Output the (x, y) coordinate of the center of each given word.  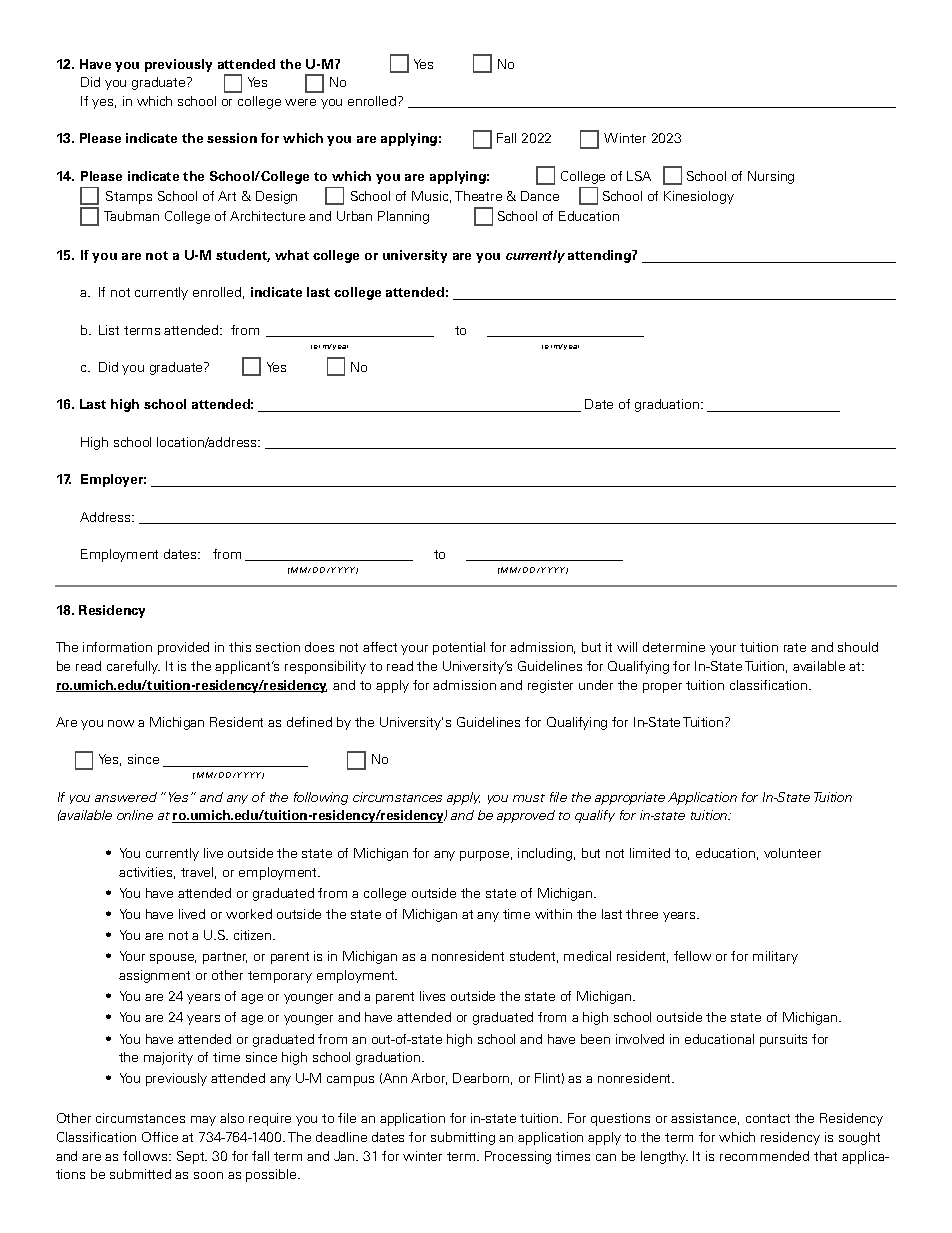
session (232, 138)
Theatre (478, 196)
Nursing (771, 177)
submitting (463, 1138)
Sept (192, 1157)
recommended (764, 1156)
